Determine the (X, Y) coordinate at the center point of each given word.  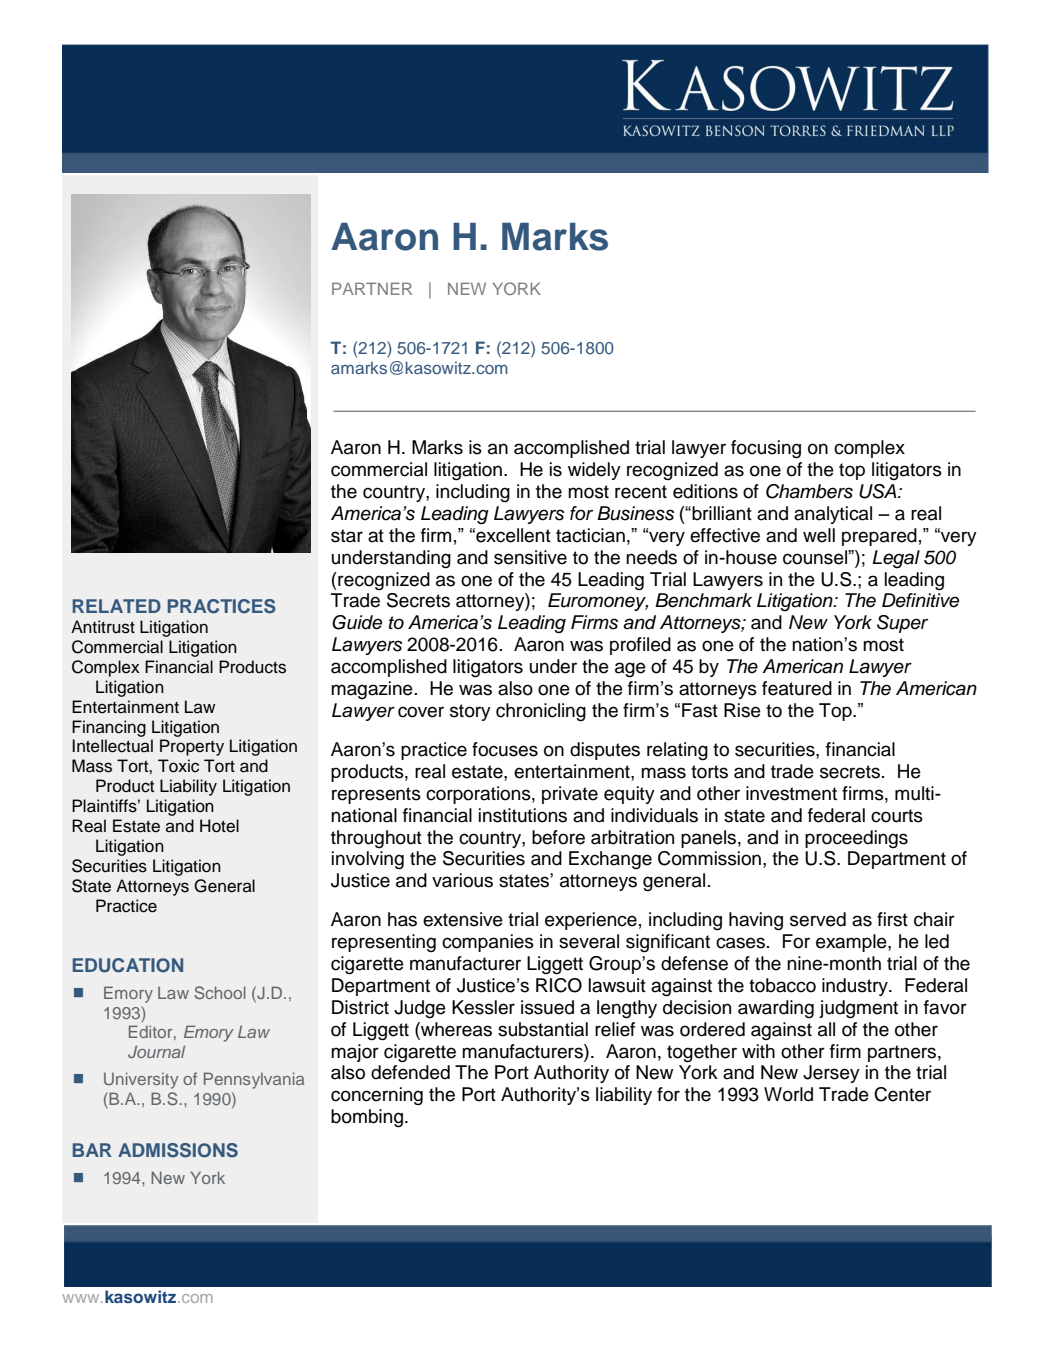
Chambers (809, 491)
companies (488, 943)
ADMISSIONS (178, 1150)
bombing (367, 1118)
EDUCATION (128, 965)
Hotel (219, 826)
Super (902, 624)
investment (791, 793)
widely (594, 471)
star (347, 536)
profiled (640, 646)
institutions (523, 815)
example (852, 943)
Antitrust (103, 627)
